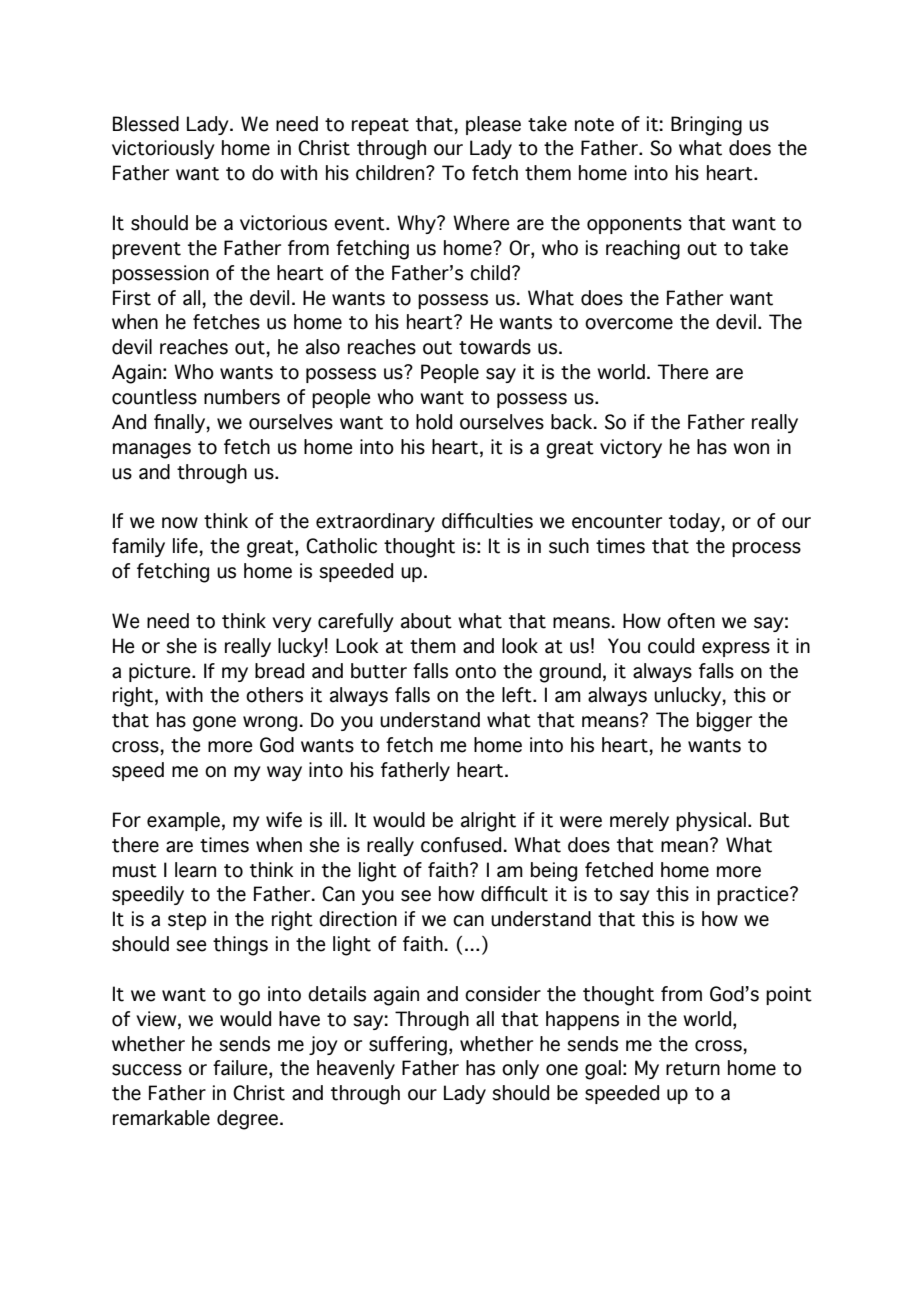 This image has height=1307, width=924. I want to click on won, so click(751, 449).
